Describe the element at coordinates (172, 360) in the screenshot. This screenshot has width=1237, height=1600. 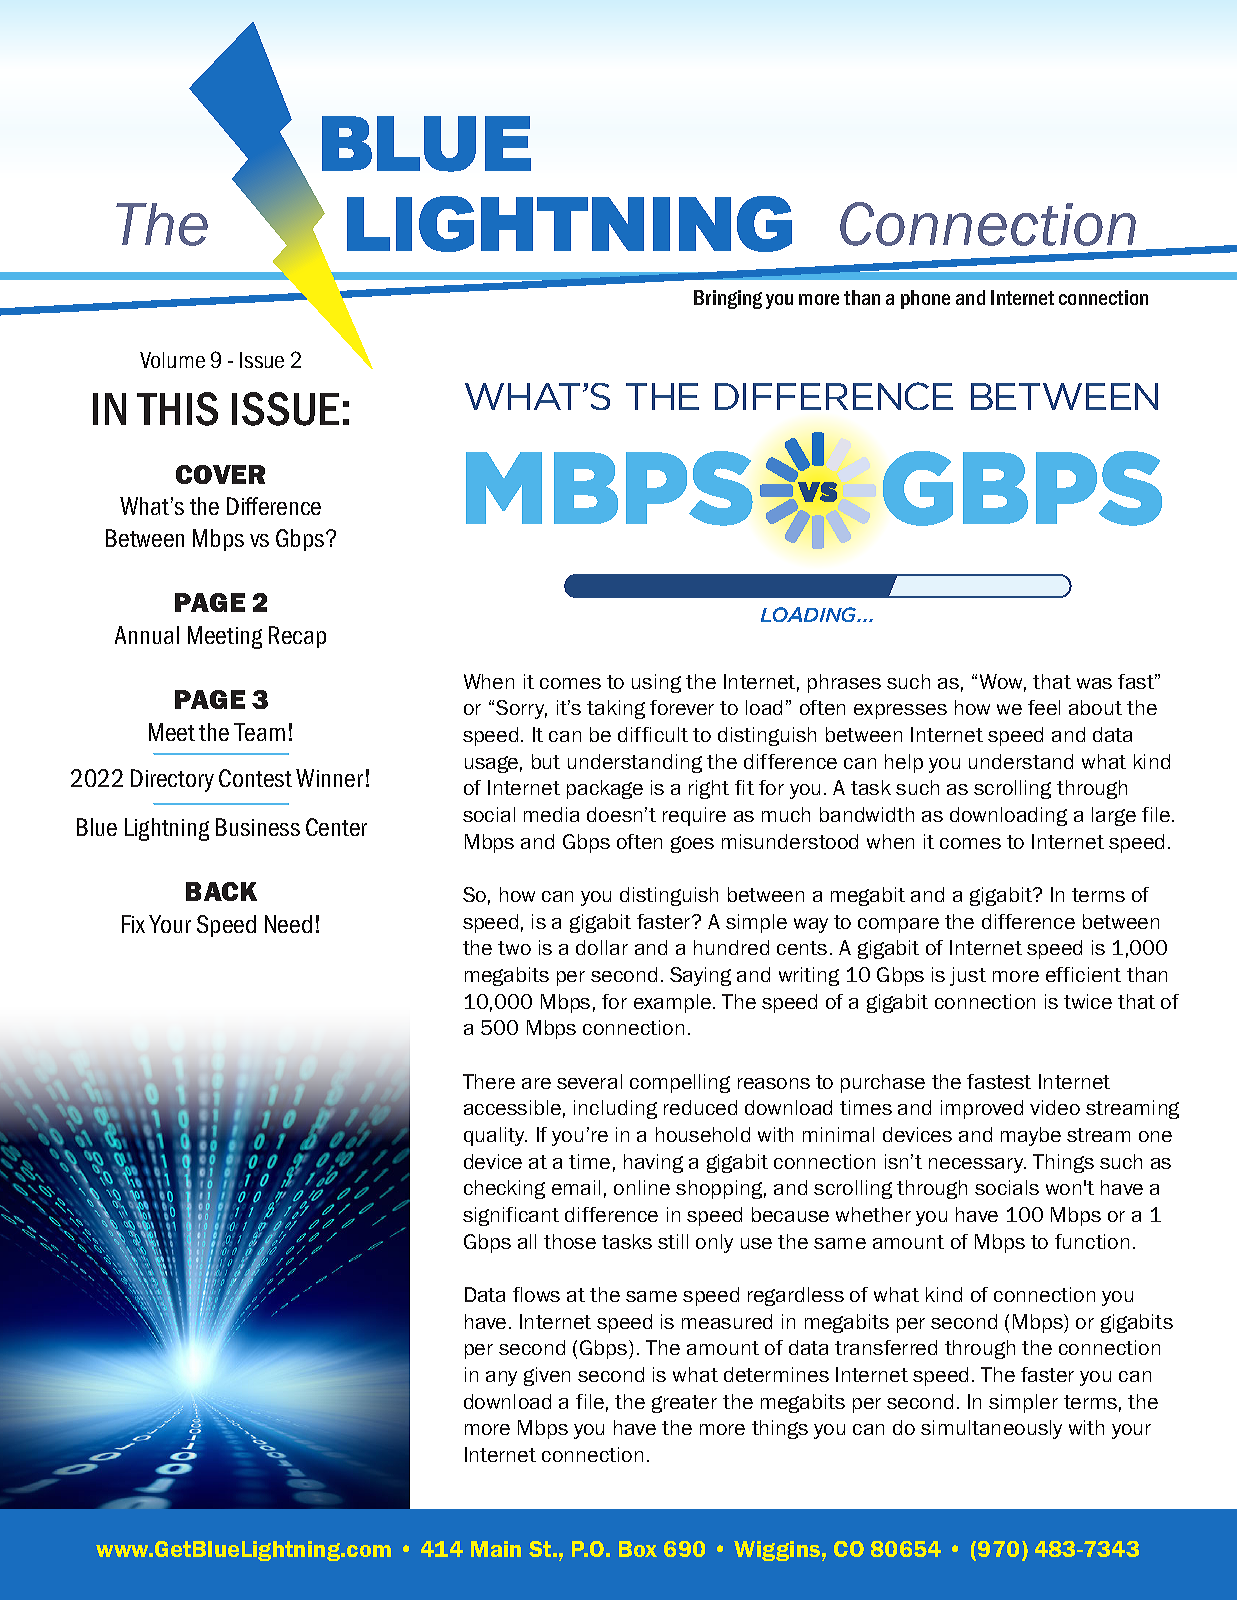
I see `Volume` at that location.
